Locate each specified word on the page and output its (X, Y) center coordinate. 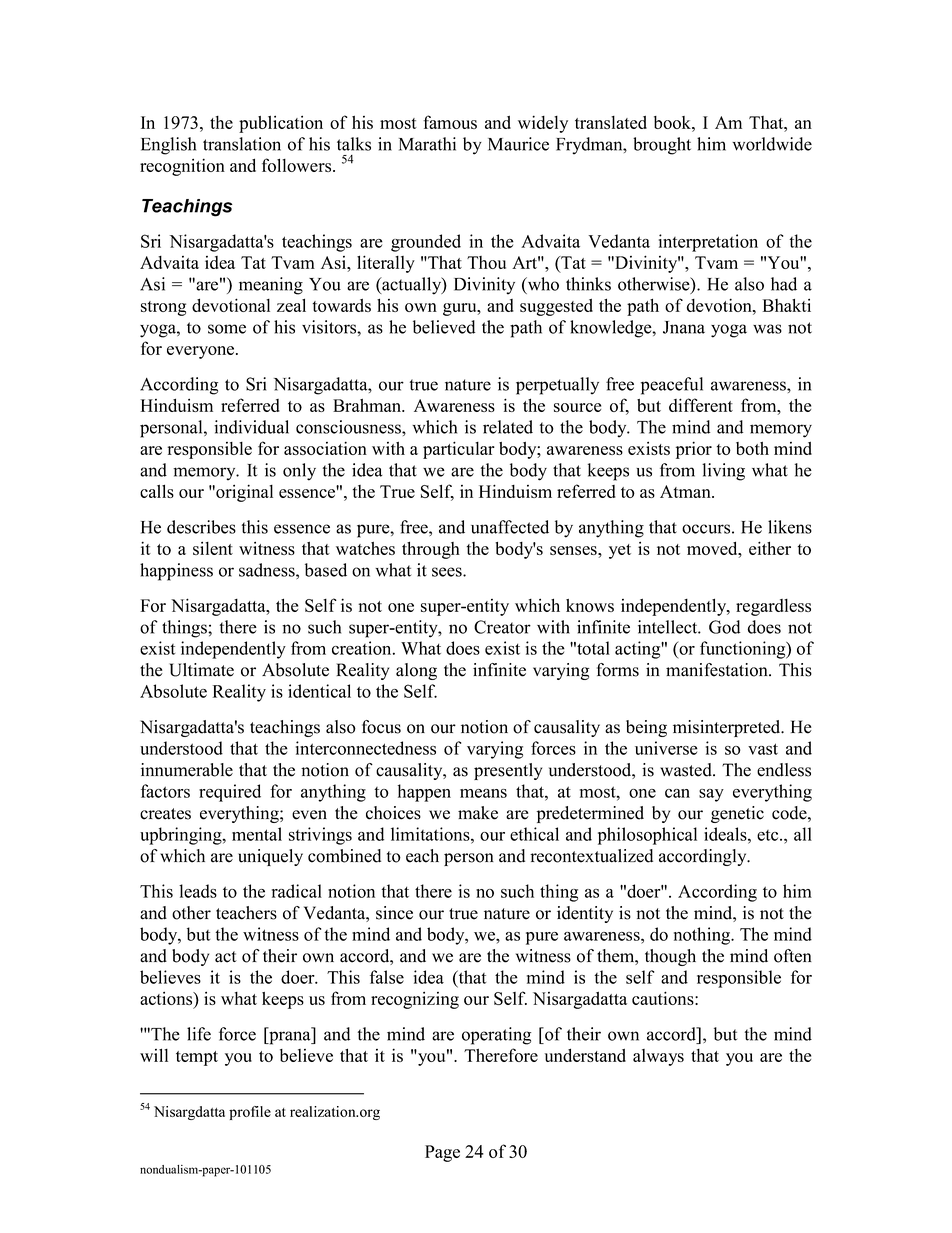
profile (250, 1113)
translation (242, 144)
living (723, 472)
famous (450, 122)
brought (662, 146)
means (483, 793)
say (711, 795)
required (230, 793)
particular (459, 450)
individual (251, 427)
